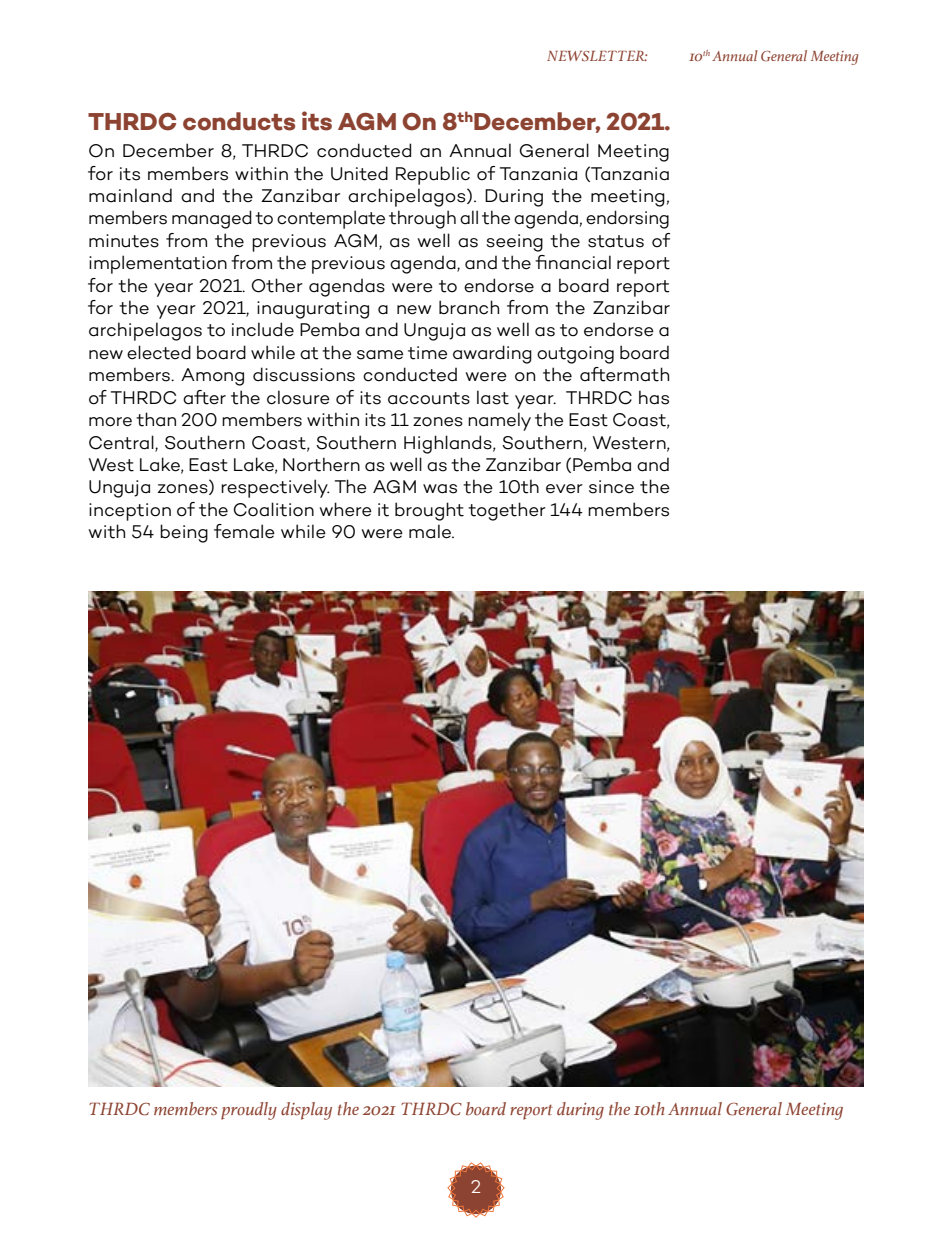 The image size is (952, 1233). Describe the element at coordinates (359, 173) in the screenshot. I see `United` at that location.
